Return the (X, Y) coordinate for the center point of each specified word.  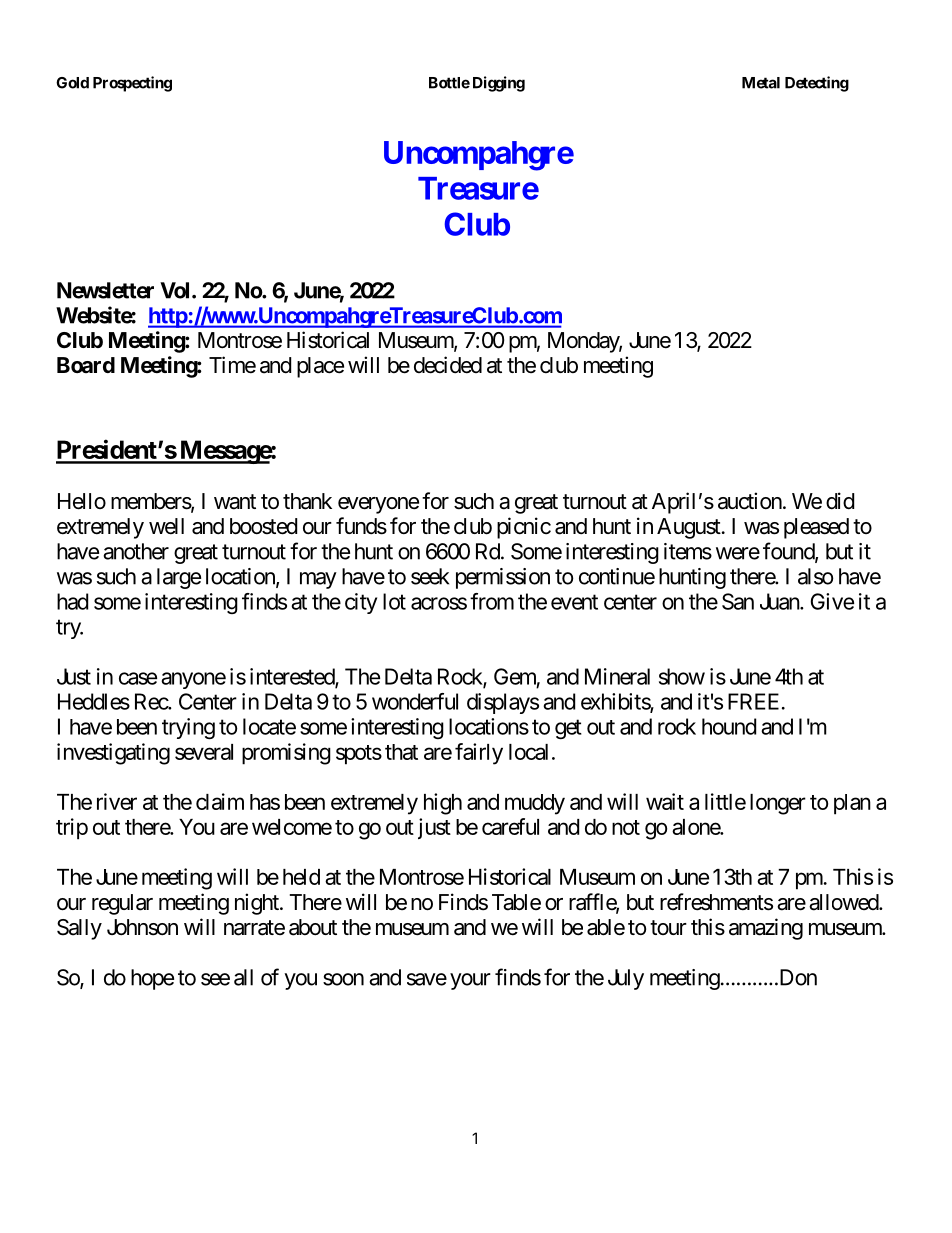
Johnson (142, 927)
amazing (766, 929)
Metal (761, 83)
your (470, 981)
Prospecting (132, 84)
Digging (499, 84)
